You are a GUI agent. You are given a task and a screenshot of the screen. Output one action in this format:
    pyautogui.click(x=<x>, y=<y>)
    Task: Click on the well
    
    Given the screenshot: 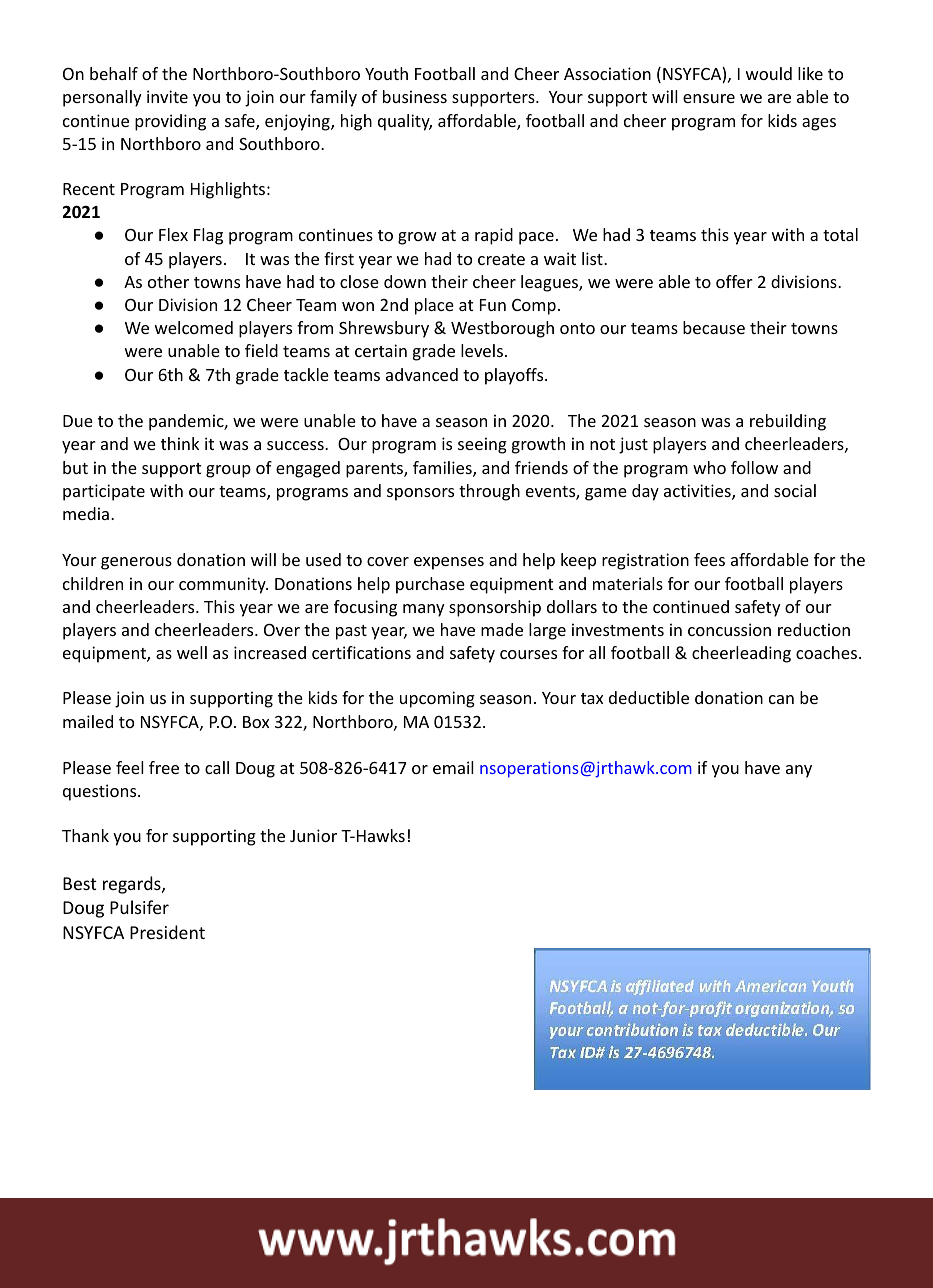 What is the action you would take?
    pyautogui.click(x=192, y=652)
